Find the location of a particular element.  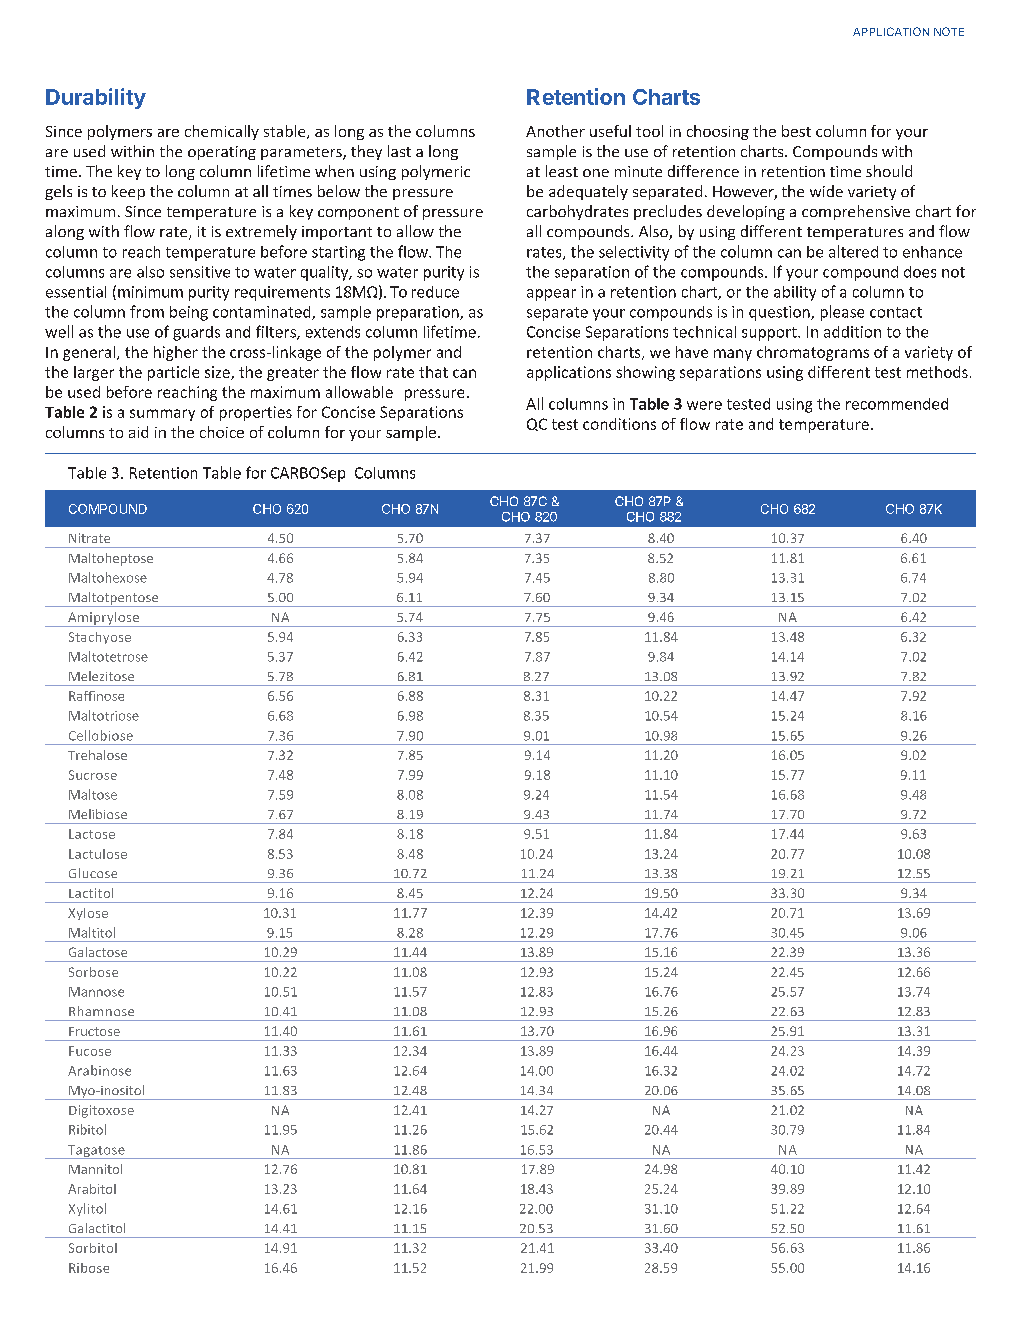

conditions is located at coordinates (619, 424).
